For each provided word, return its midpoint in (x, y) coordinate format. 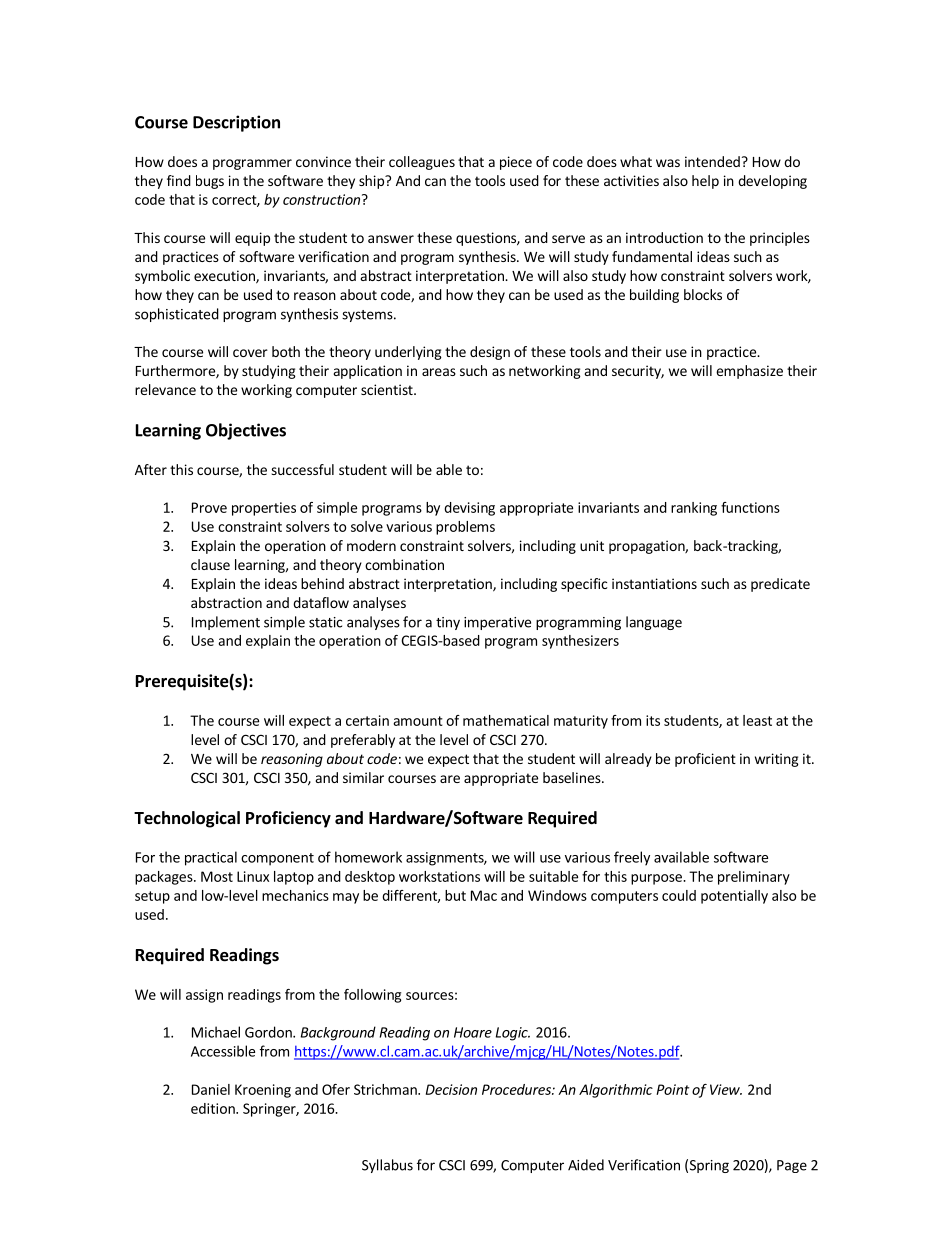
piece (516, 163)
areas (439, 372)
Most (217, 876)
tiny (448, 623)
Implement (226, 623)
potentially (734, 897)
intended (712, 161)
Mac (484, 895)
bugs (210, 182)
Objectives (246, 431)
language (654, 623)
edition (214, 1108)
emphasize (749, 372)
